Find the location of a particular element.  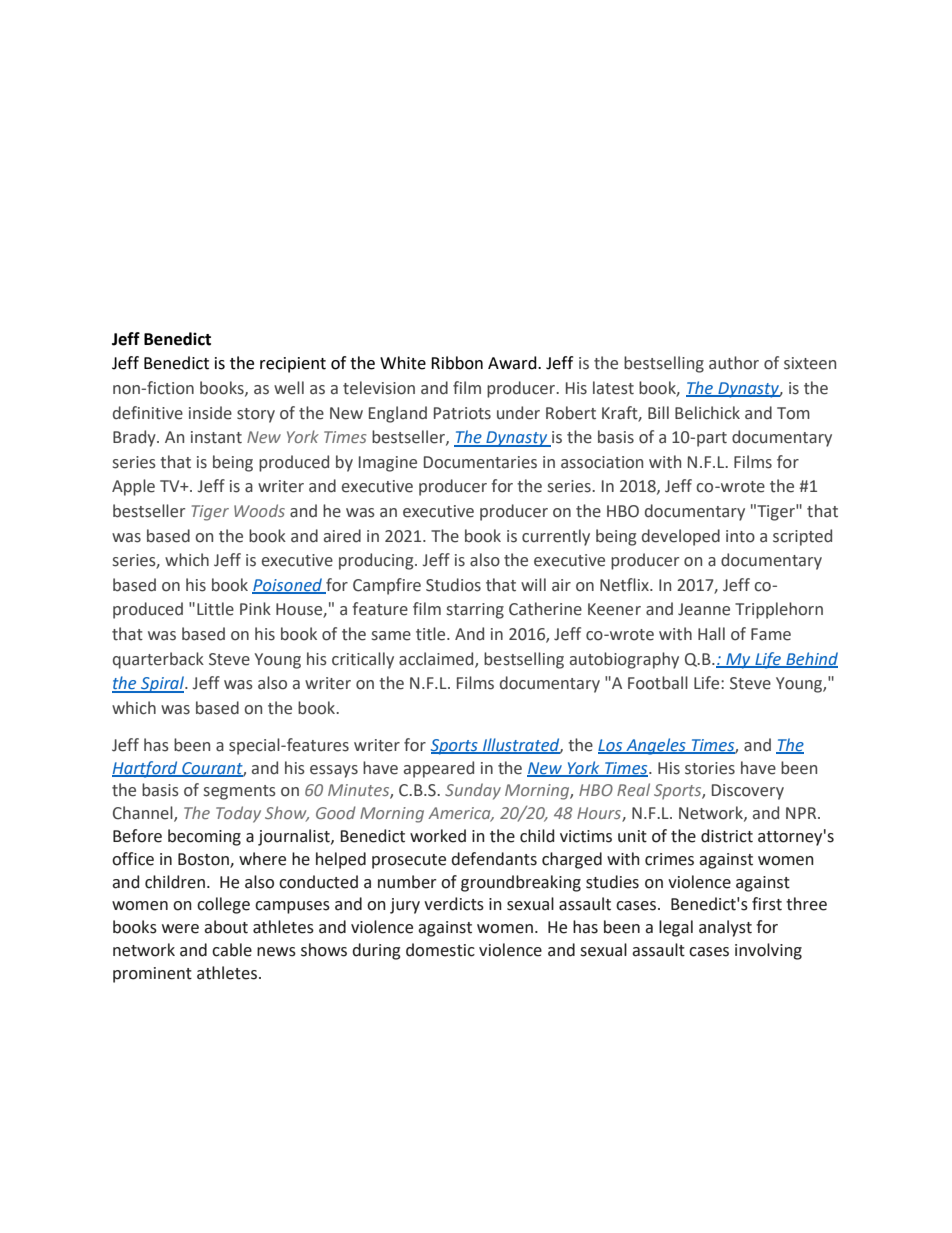

author is located at coordinates (734, 363).
